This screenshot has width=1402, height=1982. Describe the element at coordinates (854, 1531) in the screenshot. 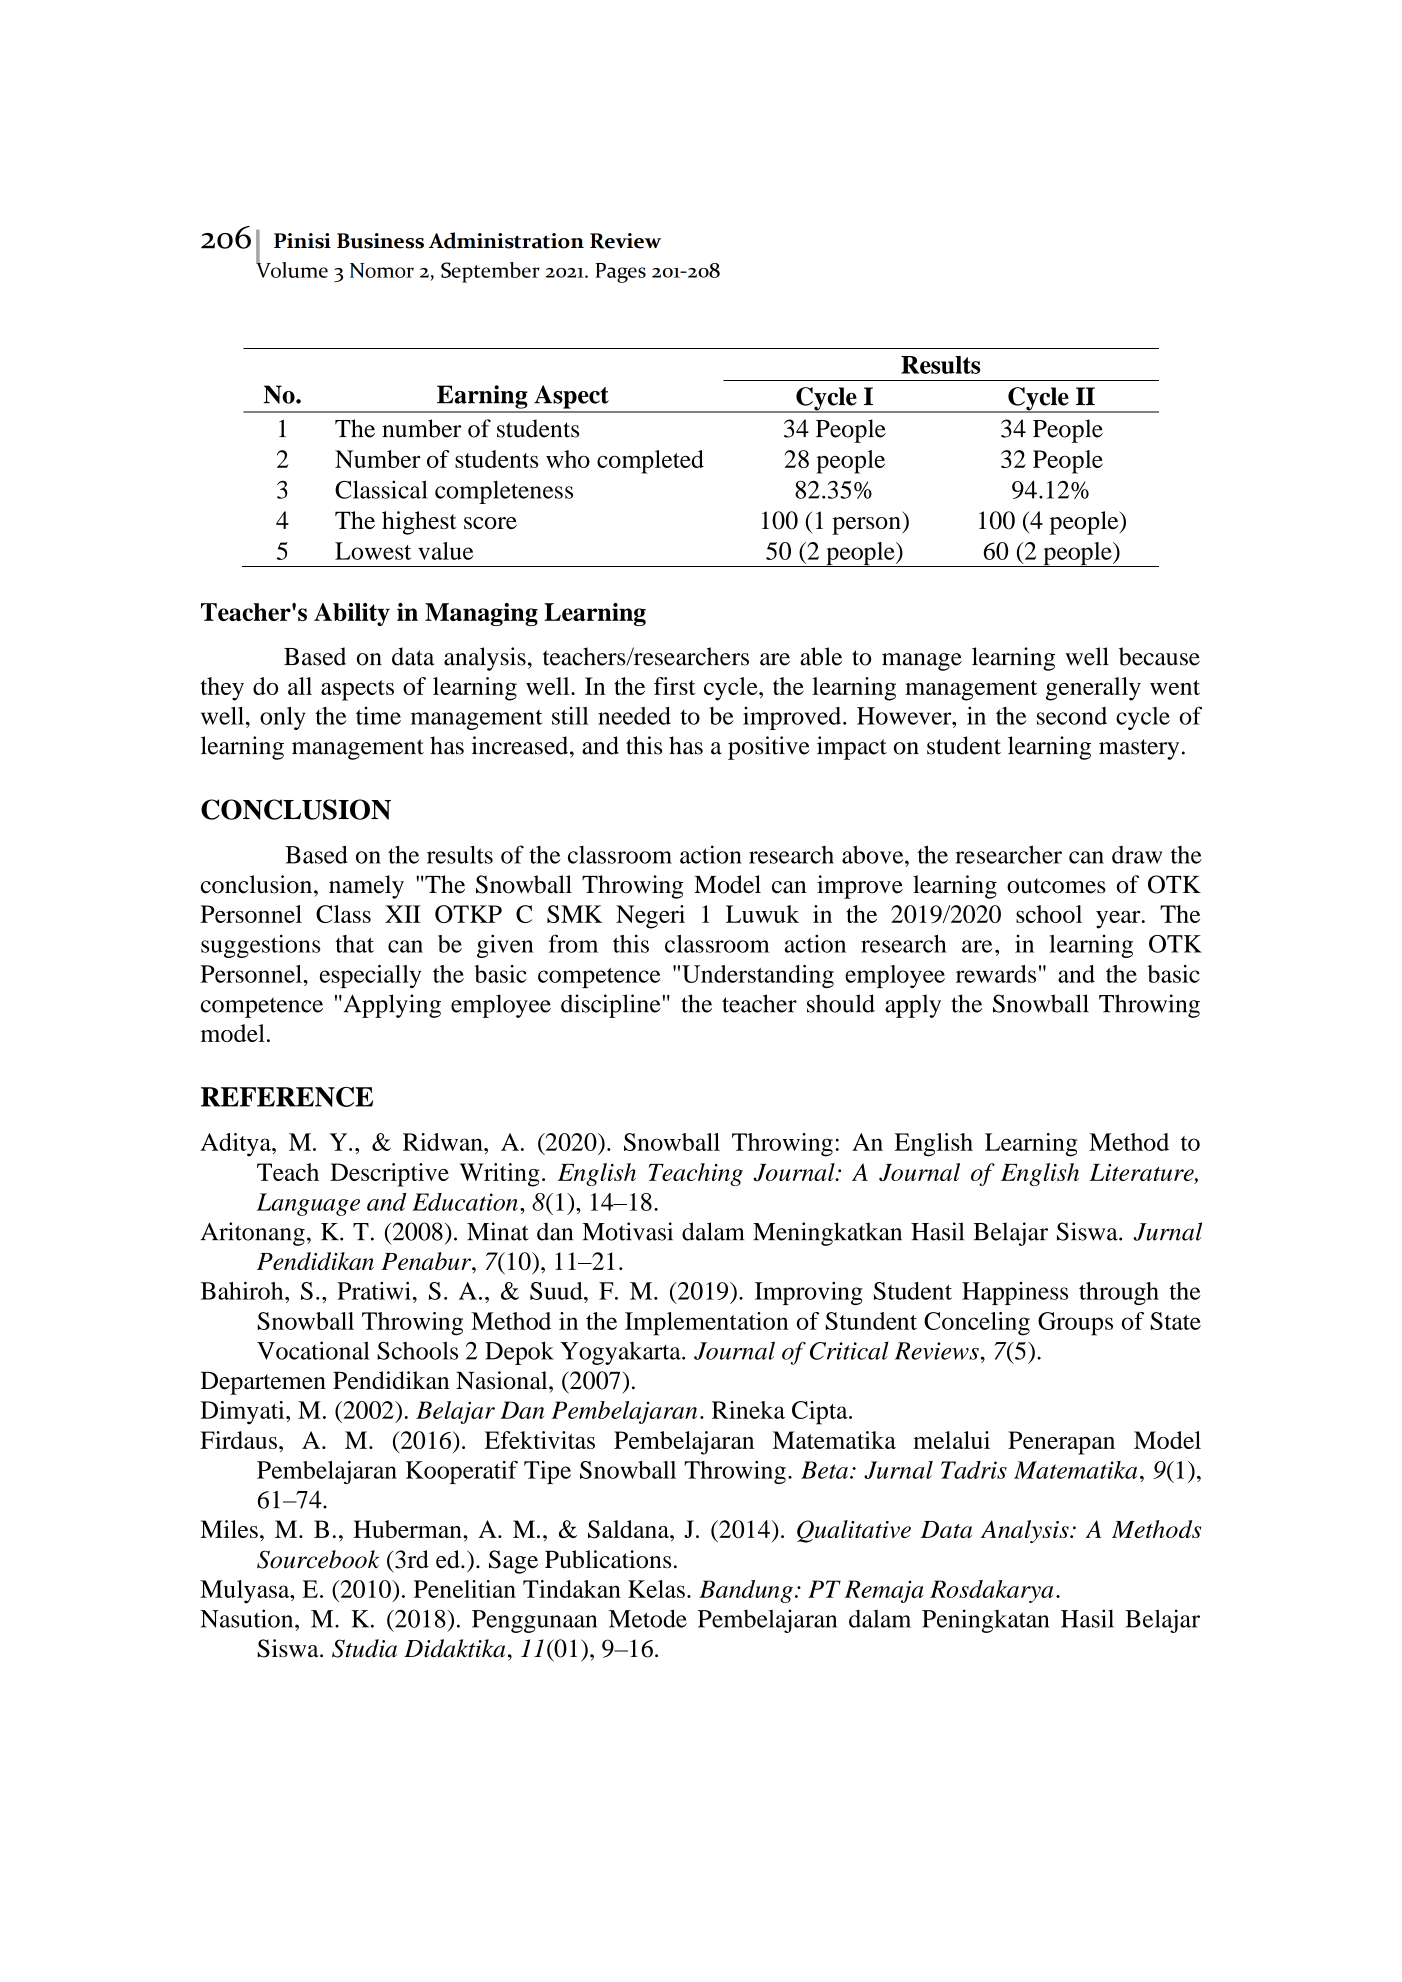

I see `Qualitative` at that location.
